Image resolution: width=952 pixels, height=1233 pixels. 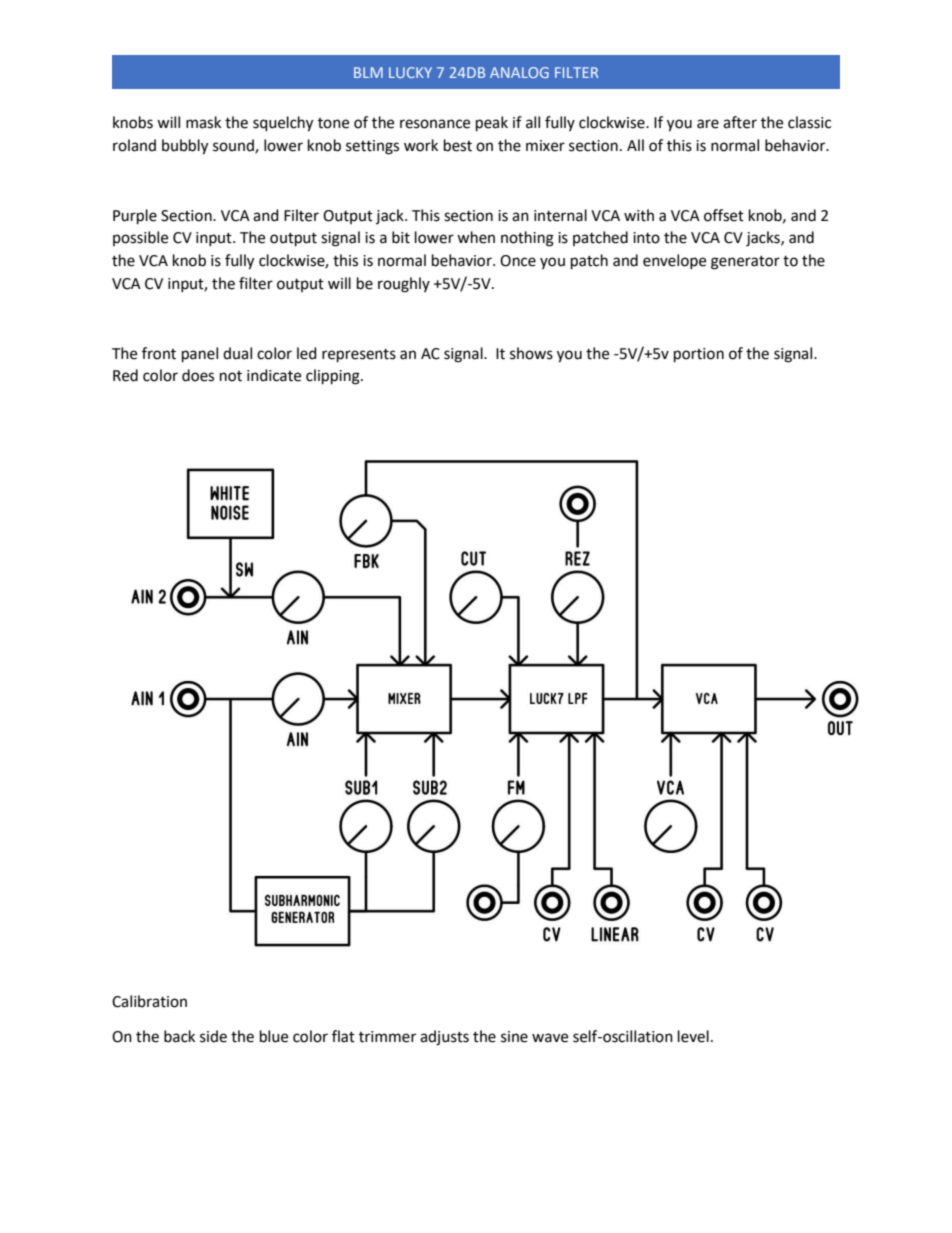 I want to click on adjusts, so click(x=444, y=1038).
